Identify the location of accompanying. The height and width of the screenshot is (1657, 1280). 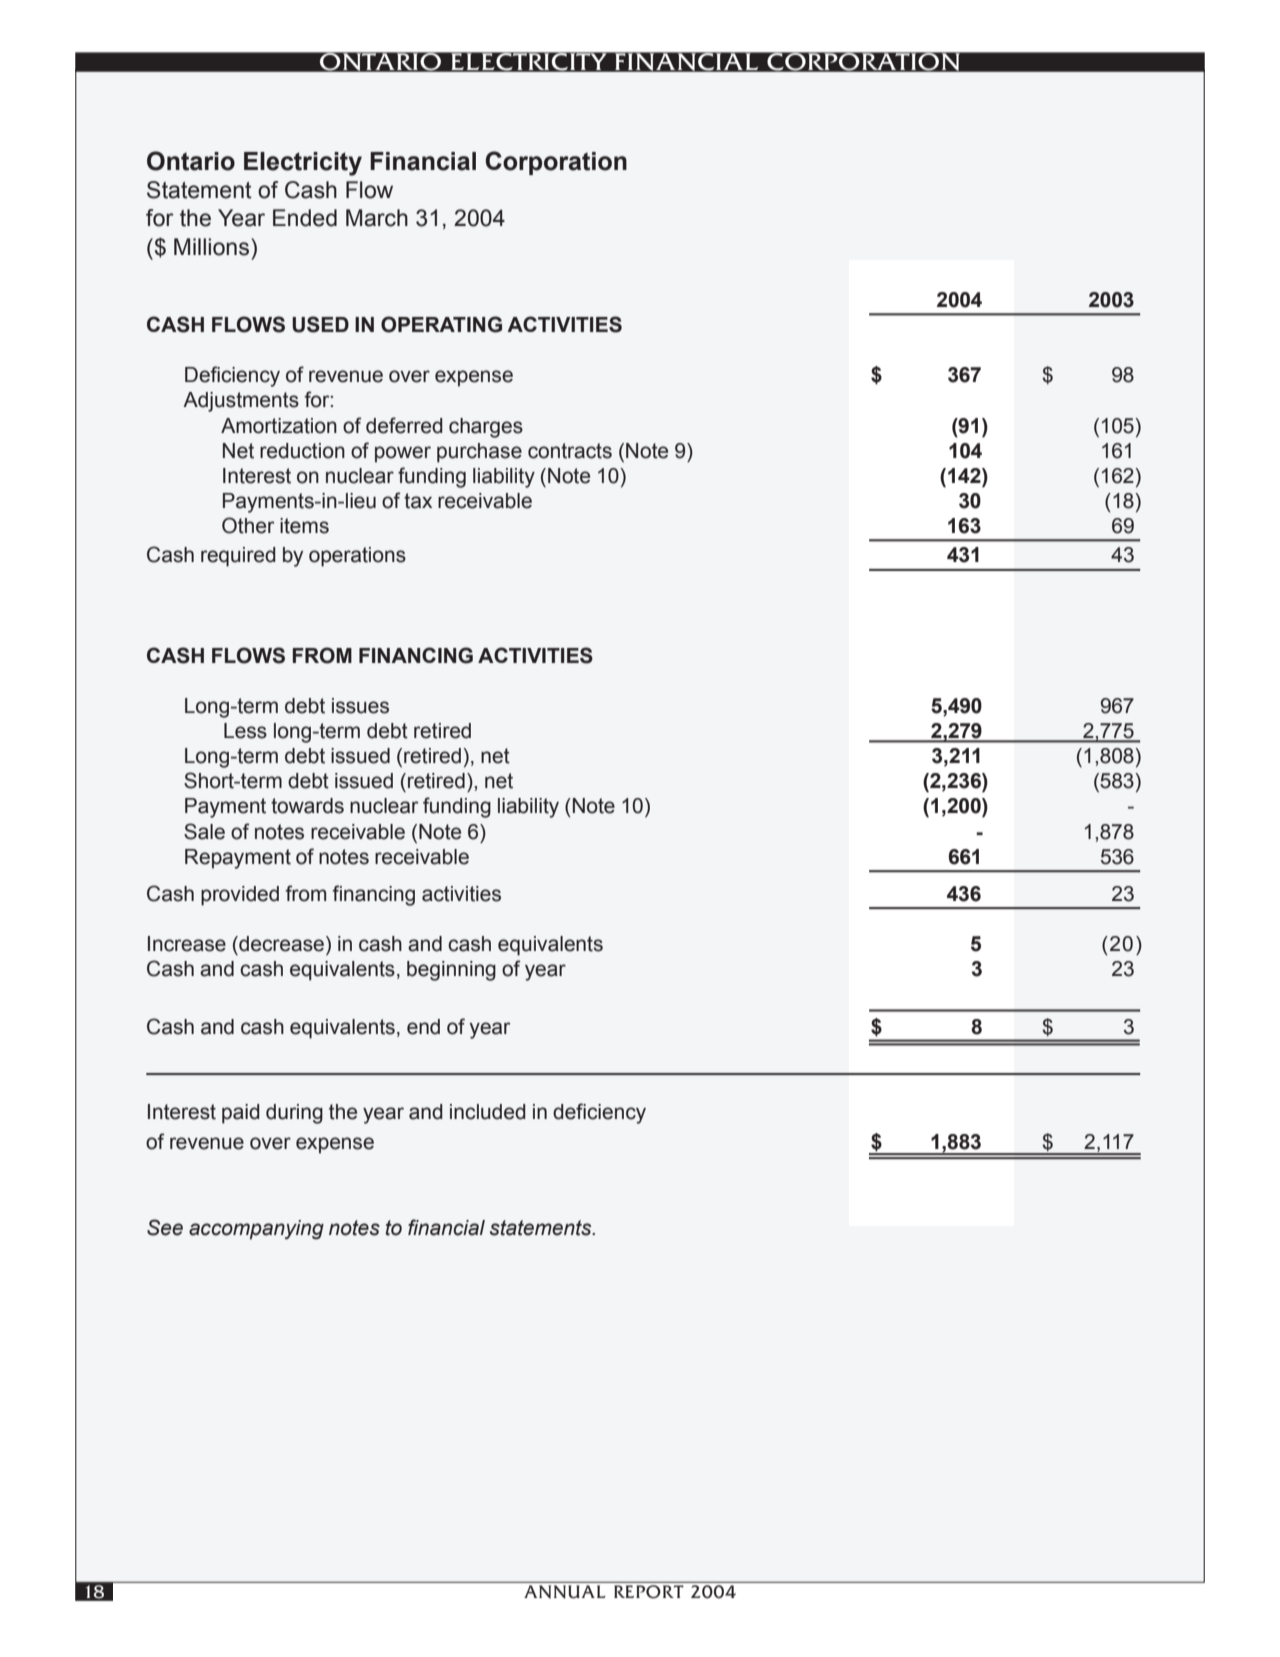
(256, 1230).
